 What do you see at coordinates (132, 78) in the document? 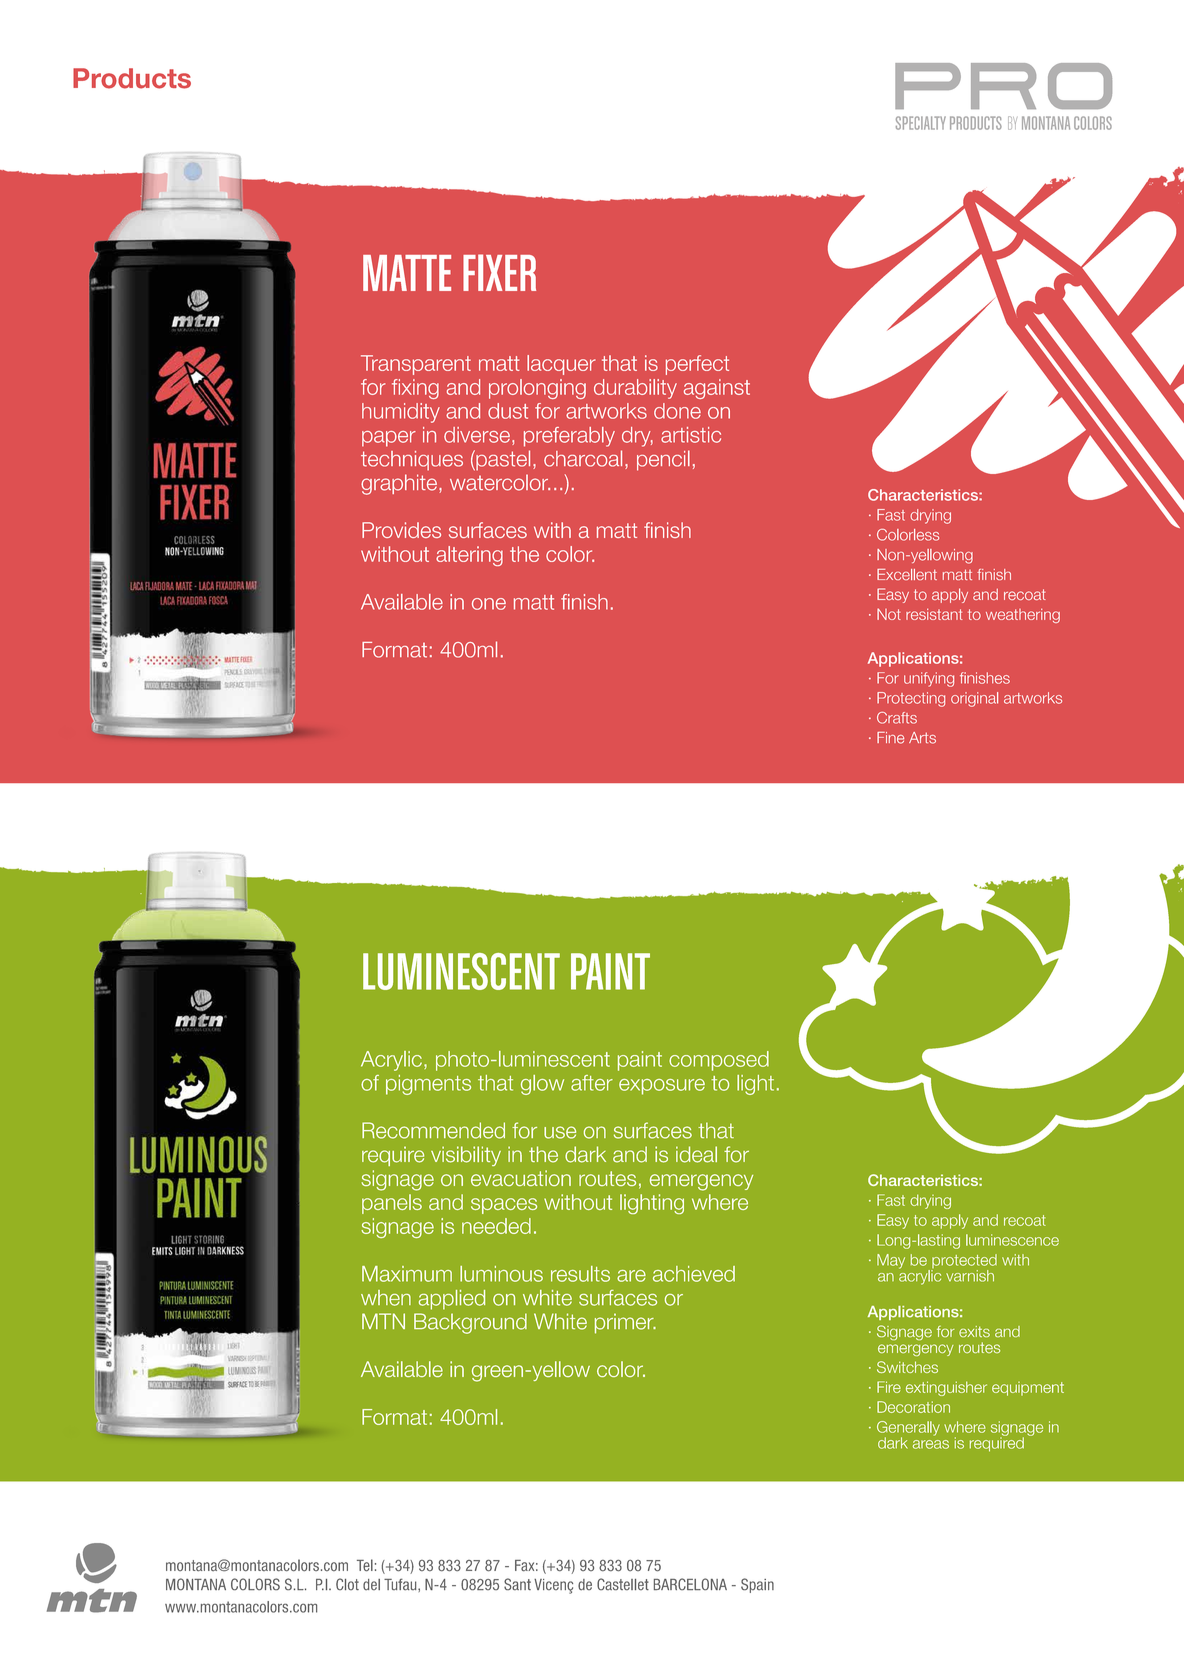
I see `Products` at bounding box center [132, 78].
